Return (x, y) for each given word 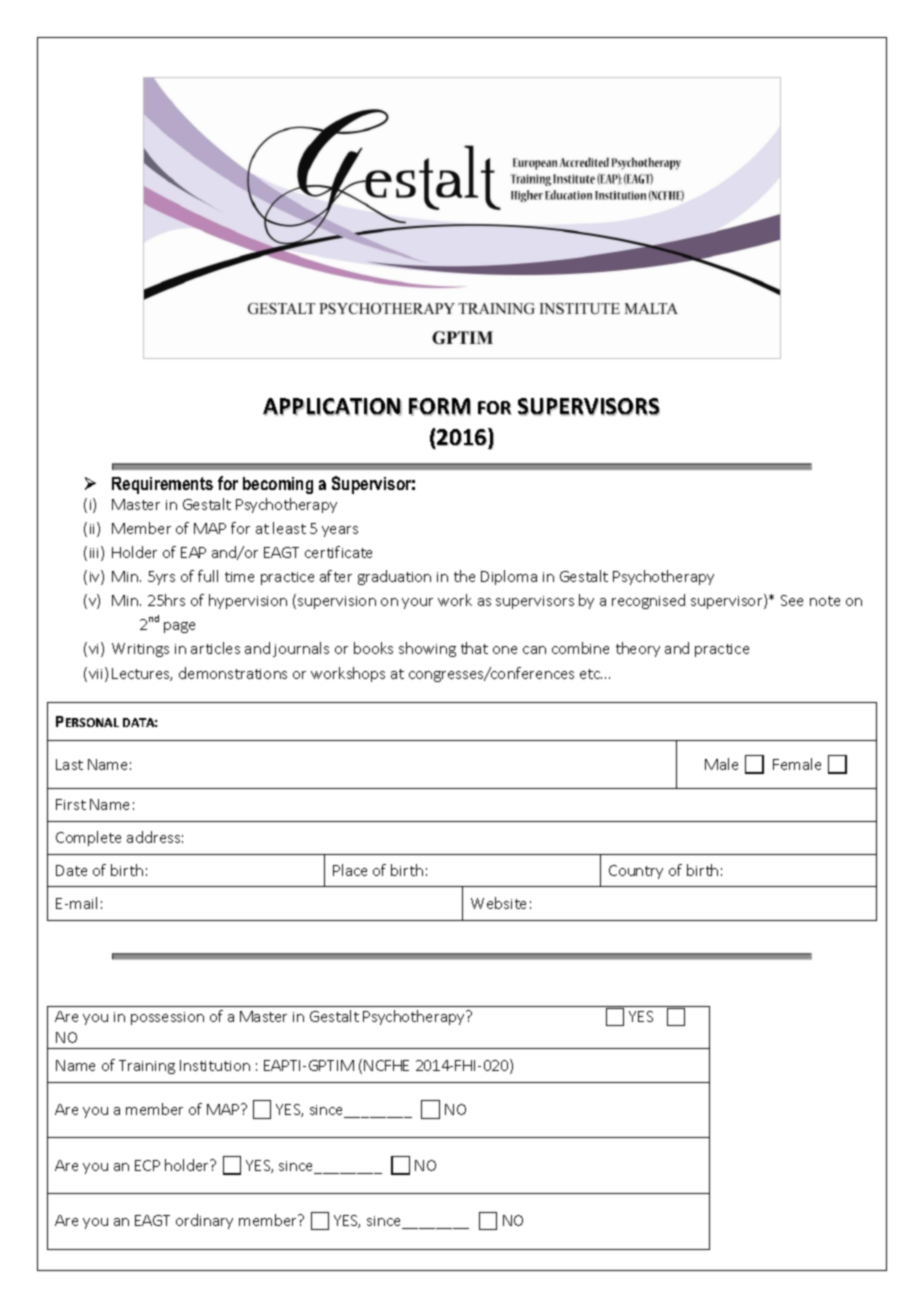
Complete (88, 838)
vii (97, 674)
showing (427, 649)
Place (350, 870)
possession (167, 1018)
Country (636, 872)
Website (498, 903)
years (340, 531)
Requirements (162, 485)
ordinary (204, 1221)
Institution (215, 1065)
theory (638, 649)
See (792, 600)
